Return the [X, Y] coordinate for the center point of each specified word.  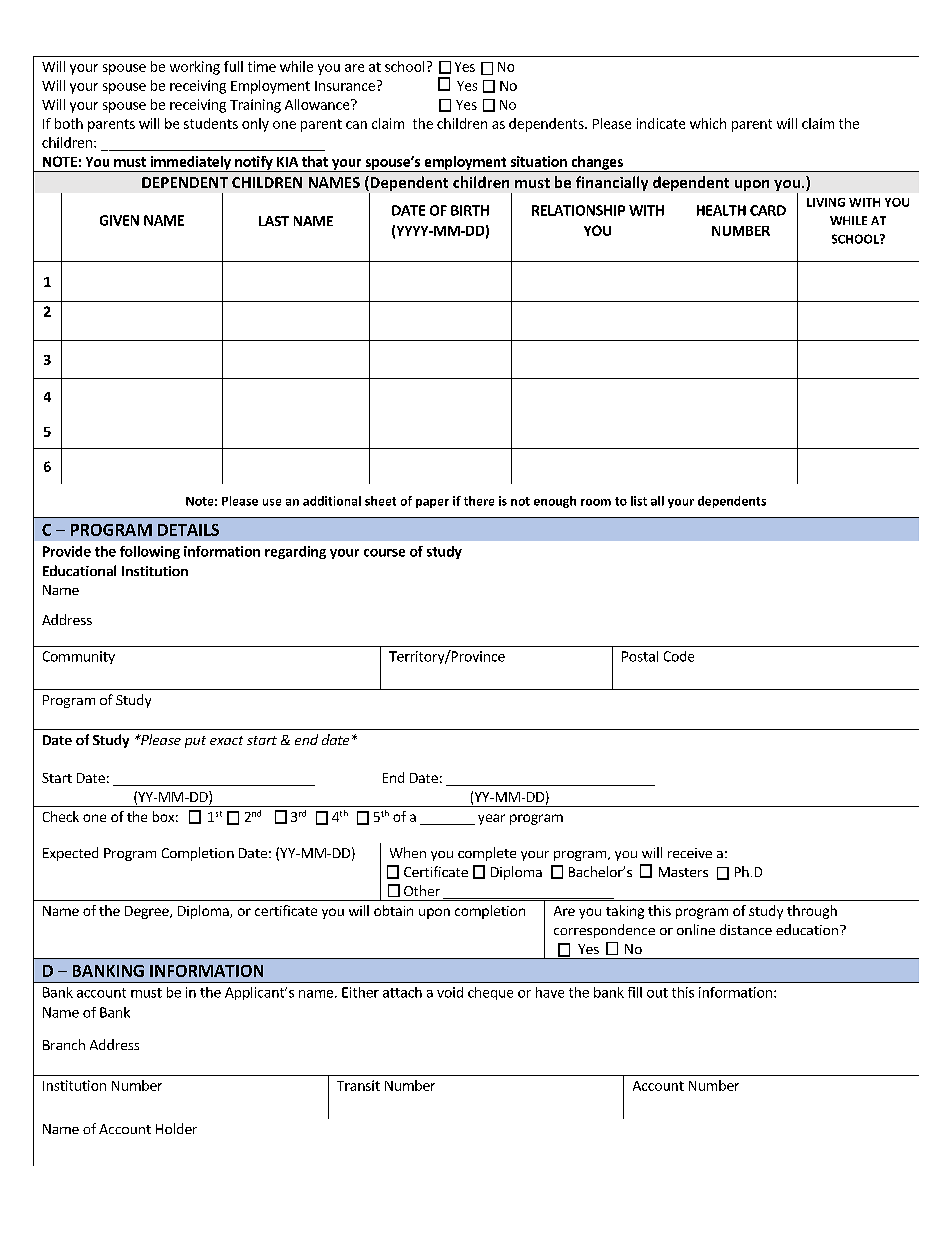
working [195, 68]
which [708, 123]
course [384, 553]
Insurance [345, 86]
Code [679, 656]
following [150, 552]
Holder [176, 1128]
